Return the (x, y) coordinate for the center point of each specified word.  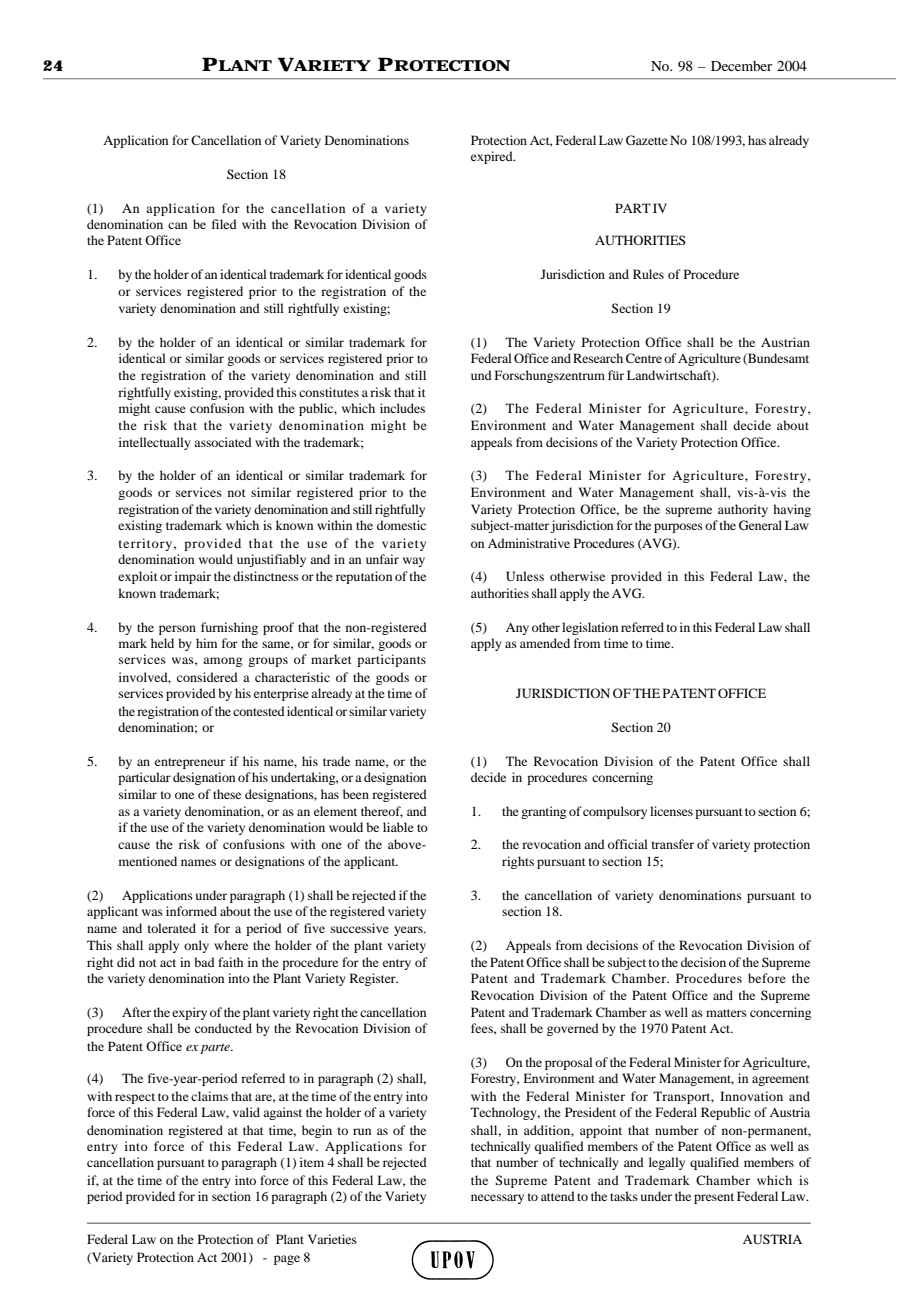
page (287, 1260)
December (741, 66)
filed (224, 224)
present (714, 1198)
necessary (497, 1199)
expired (493, 157)
